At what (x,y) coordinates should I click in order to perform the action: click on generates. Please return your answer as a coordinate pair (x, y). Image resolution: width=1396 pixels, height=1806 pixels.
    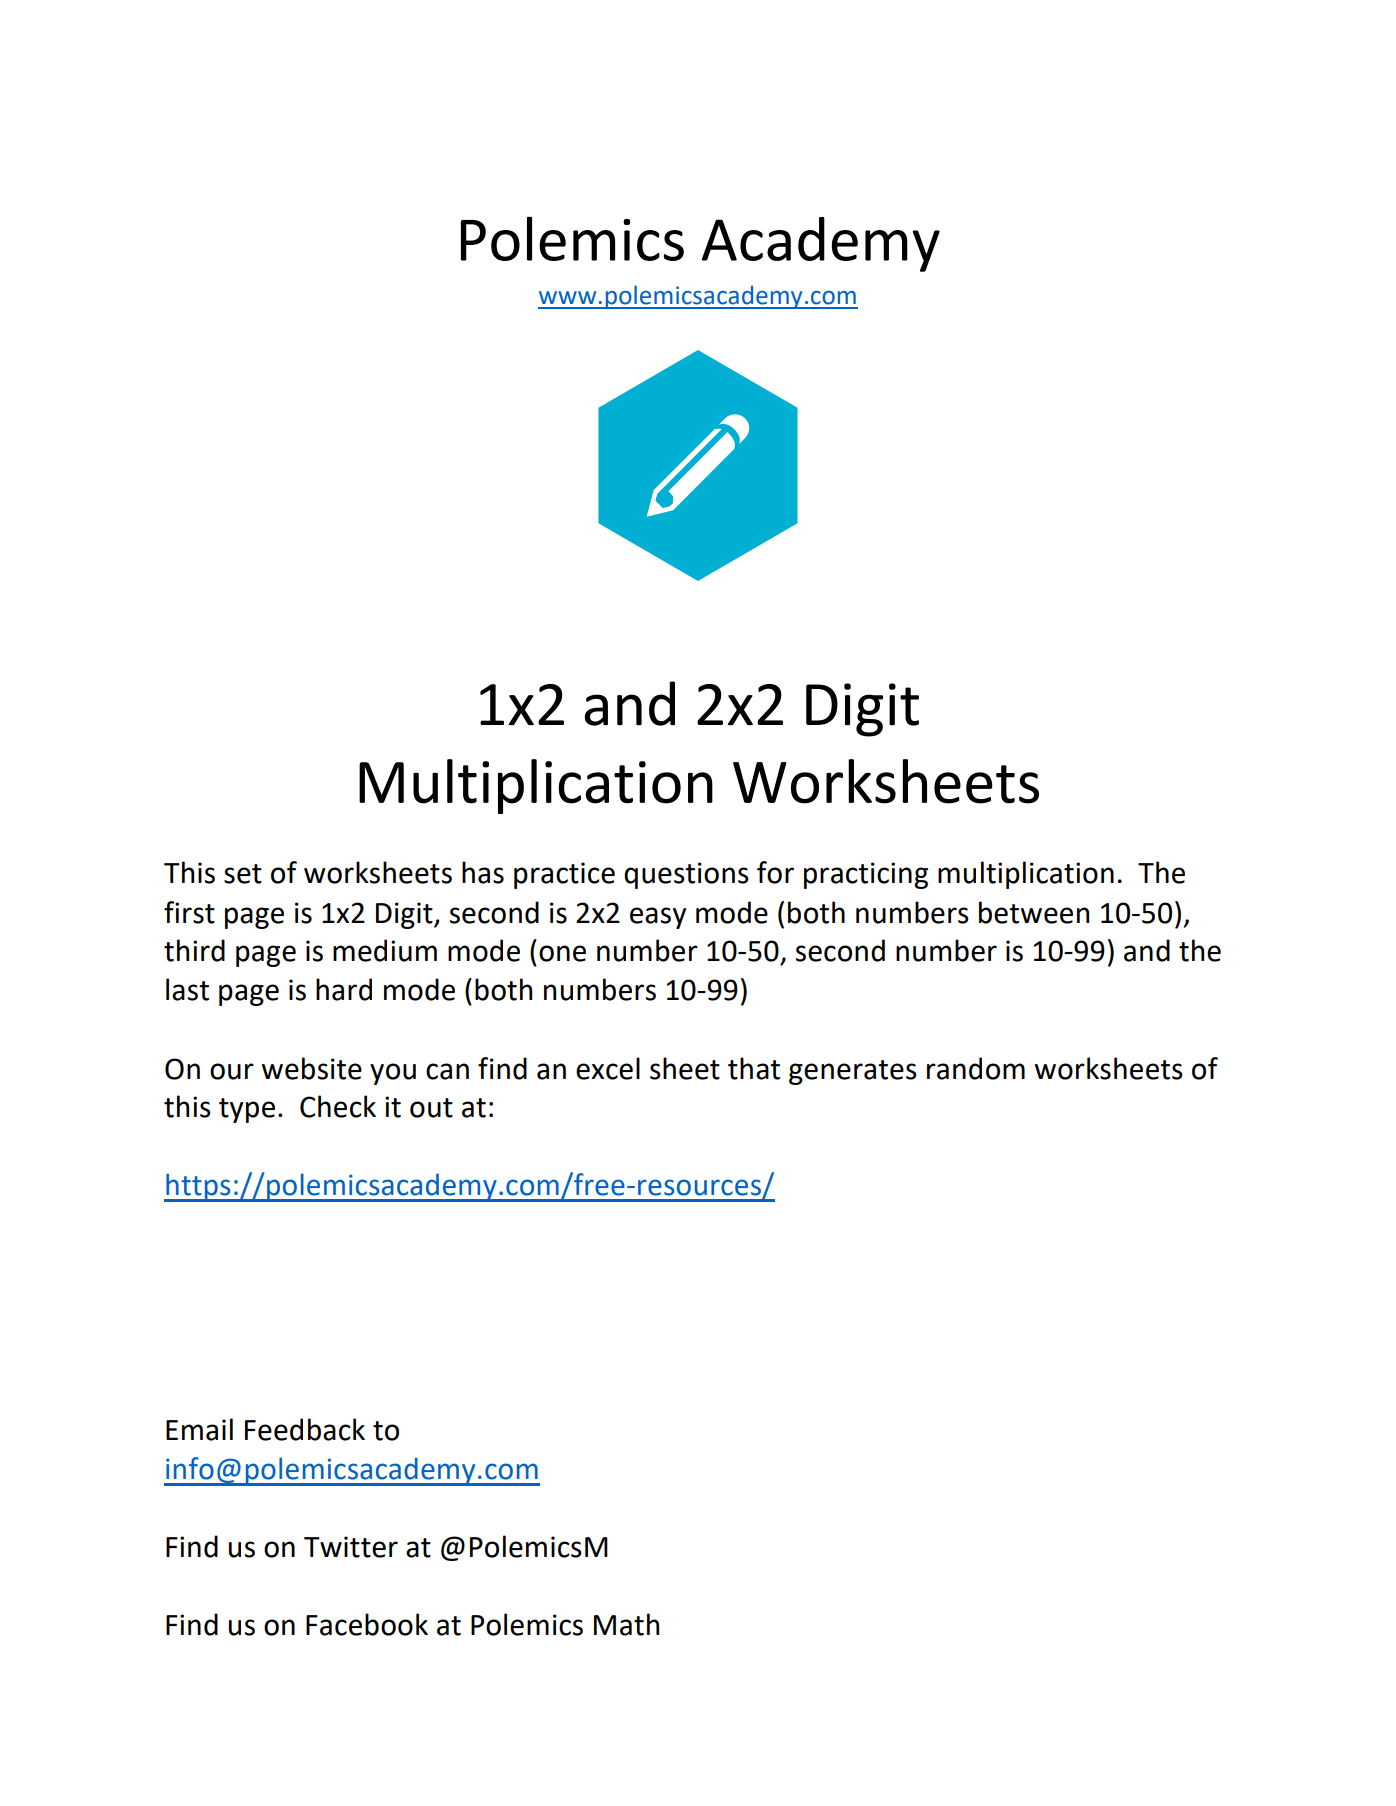
    Looking at the image, I should click on (853, 1072).
